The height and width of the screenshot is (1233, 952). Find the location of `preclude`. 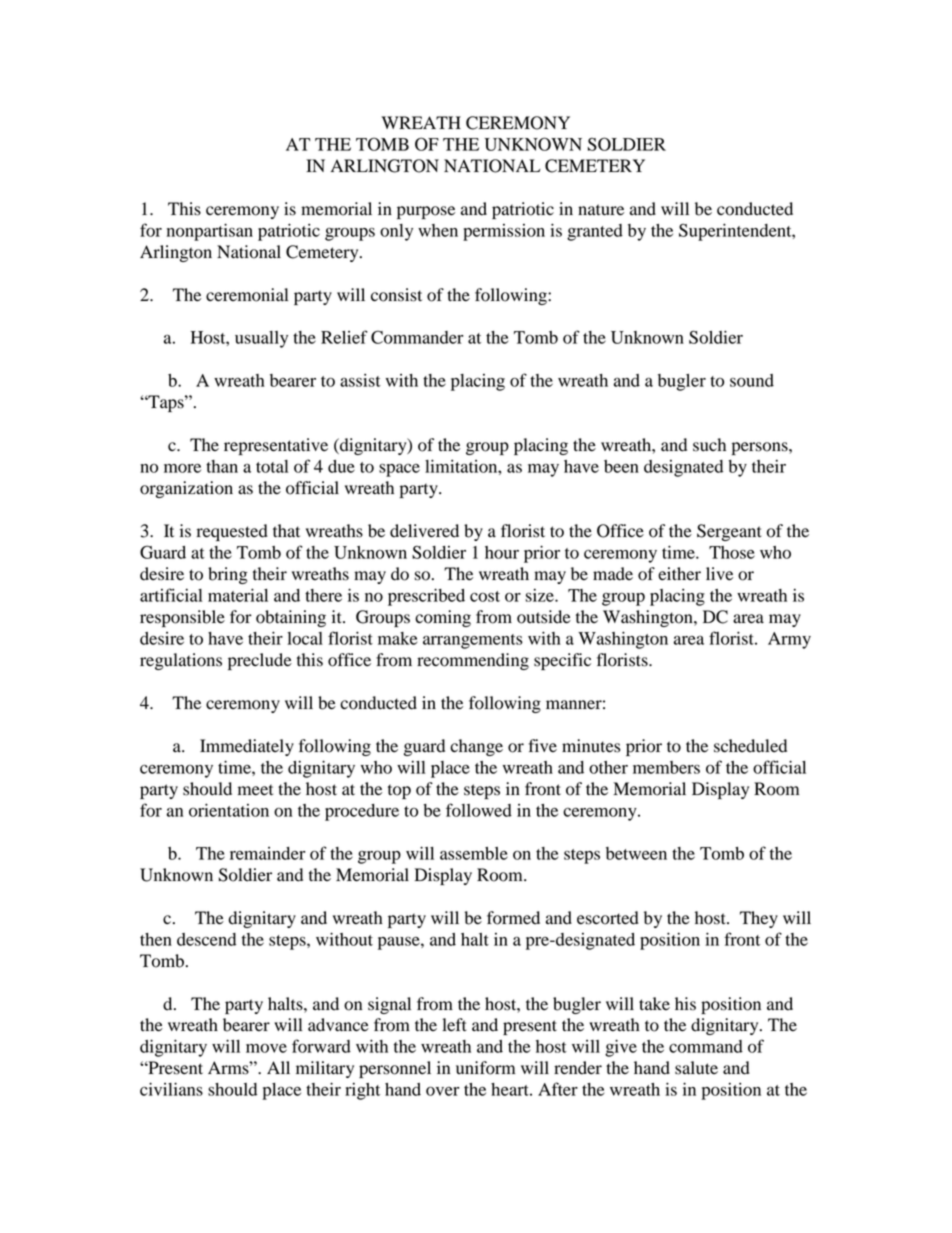

preclude is located at coordinates (260, 661).
